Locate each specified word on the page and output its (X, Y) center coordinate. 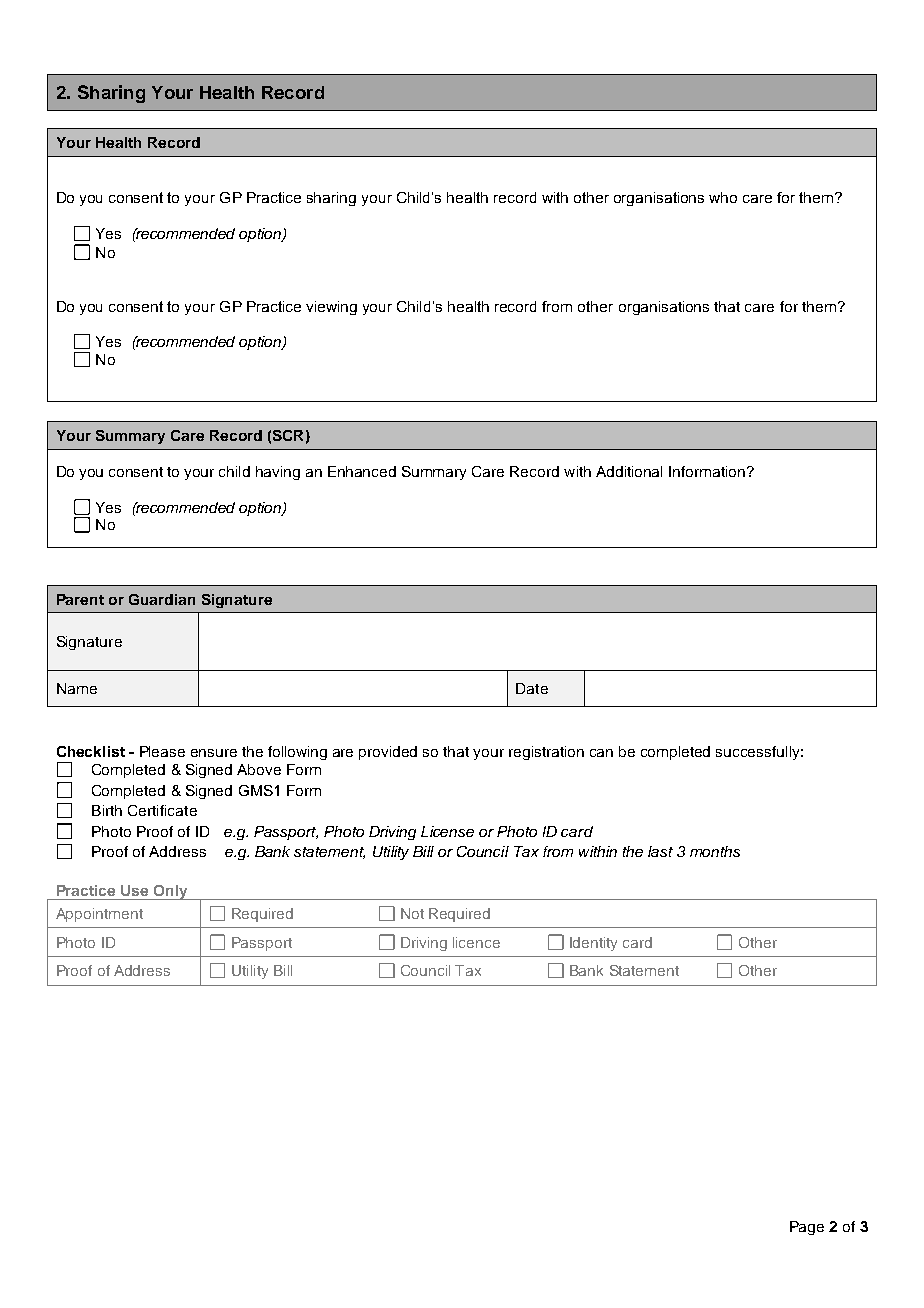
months (715, 851)
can (601, 753)
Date (532, 688)
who (723, 197)
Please (162, 751)
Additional (629, 471)
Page (807, 1228)
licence (476, 942)
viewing (331, 308)
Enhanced (362, 471)
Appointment (99, 915)
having (278, 473)
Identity (593, 944)
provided (388, 753)
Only (170, 892)
